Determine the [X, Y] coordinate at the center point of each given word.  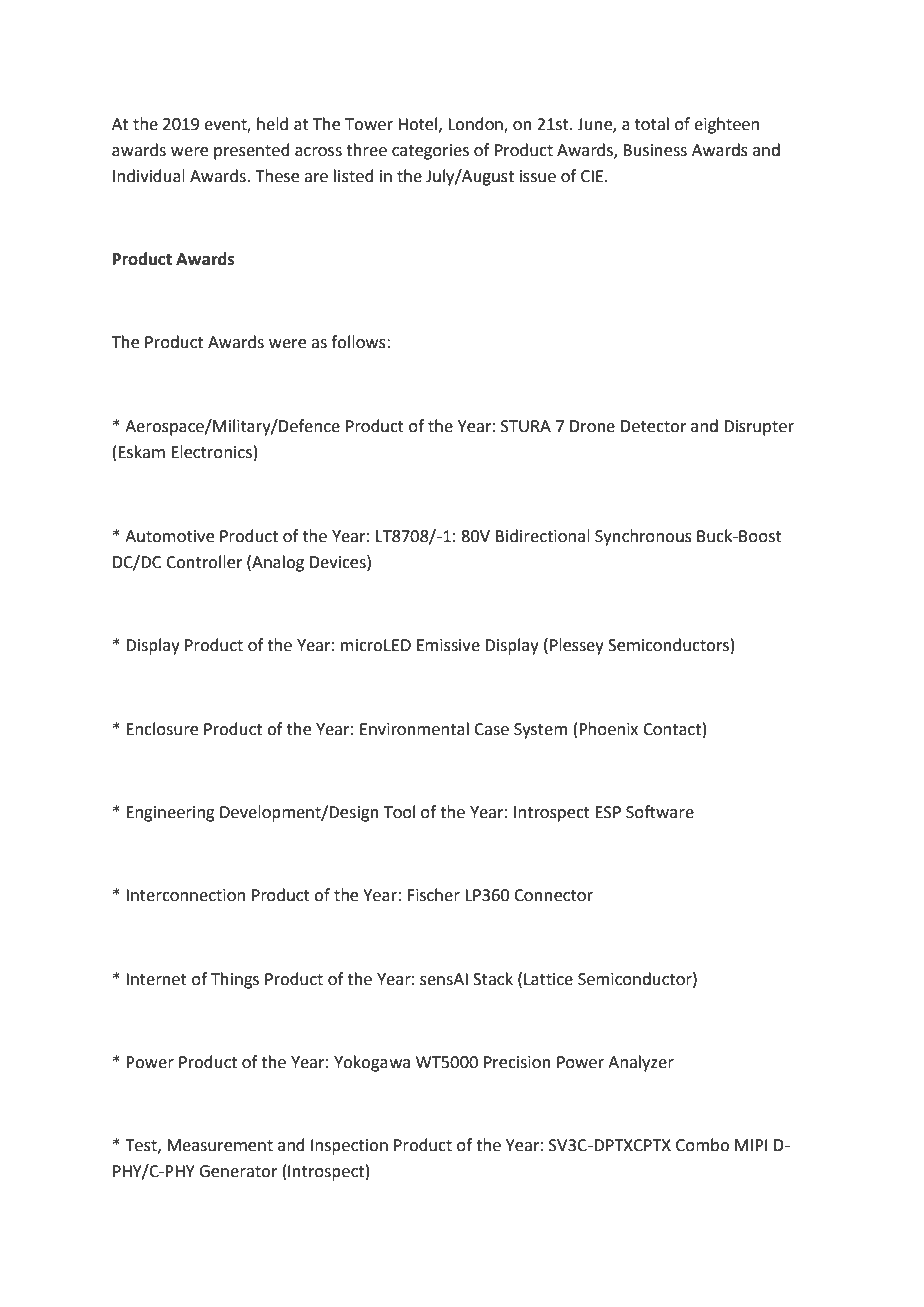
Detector [654, 426]
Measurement [220, 1145]
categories [430, 152]
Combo [702, 1145]
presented [252, 151]
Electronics [211, 452]
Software [660, 812]
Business [655, 150]
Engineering [170, 814]
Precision [517, 1062]
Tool [399, 812]
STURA [526, 426]
